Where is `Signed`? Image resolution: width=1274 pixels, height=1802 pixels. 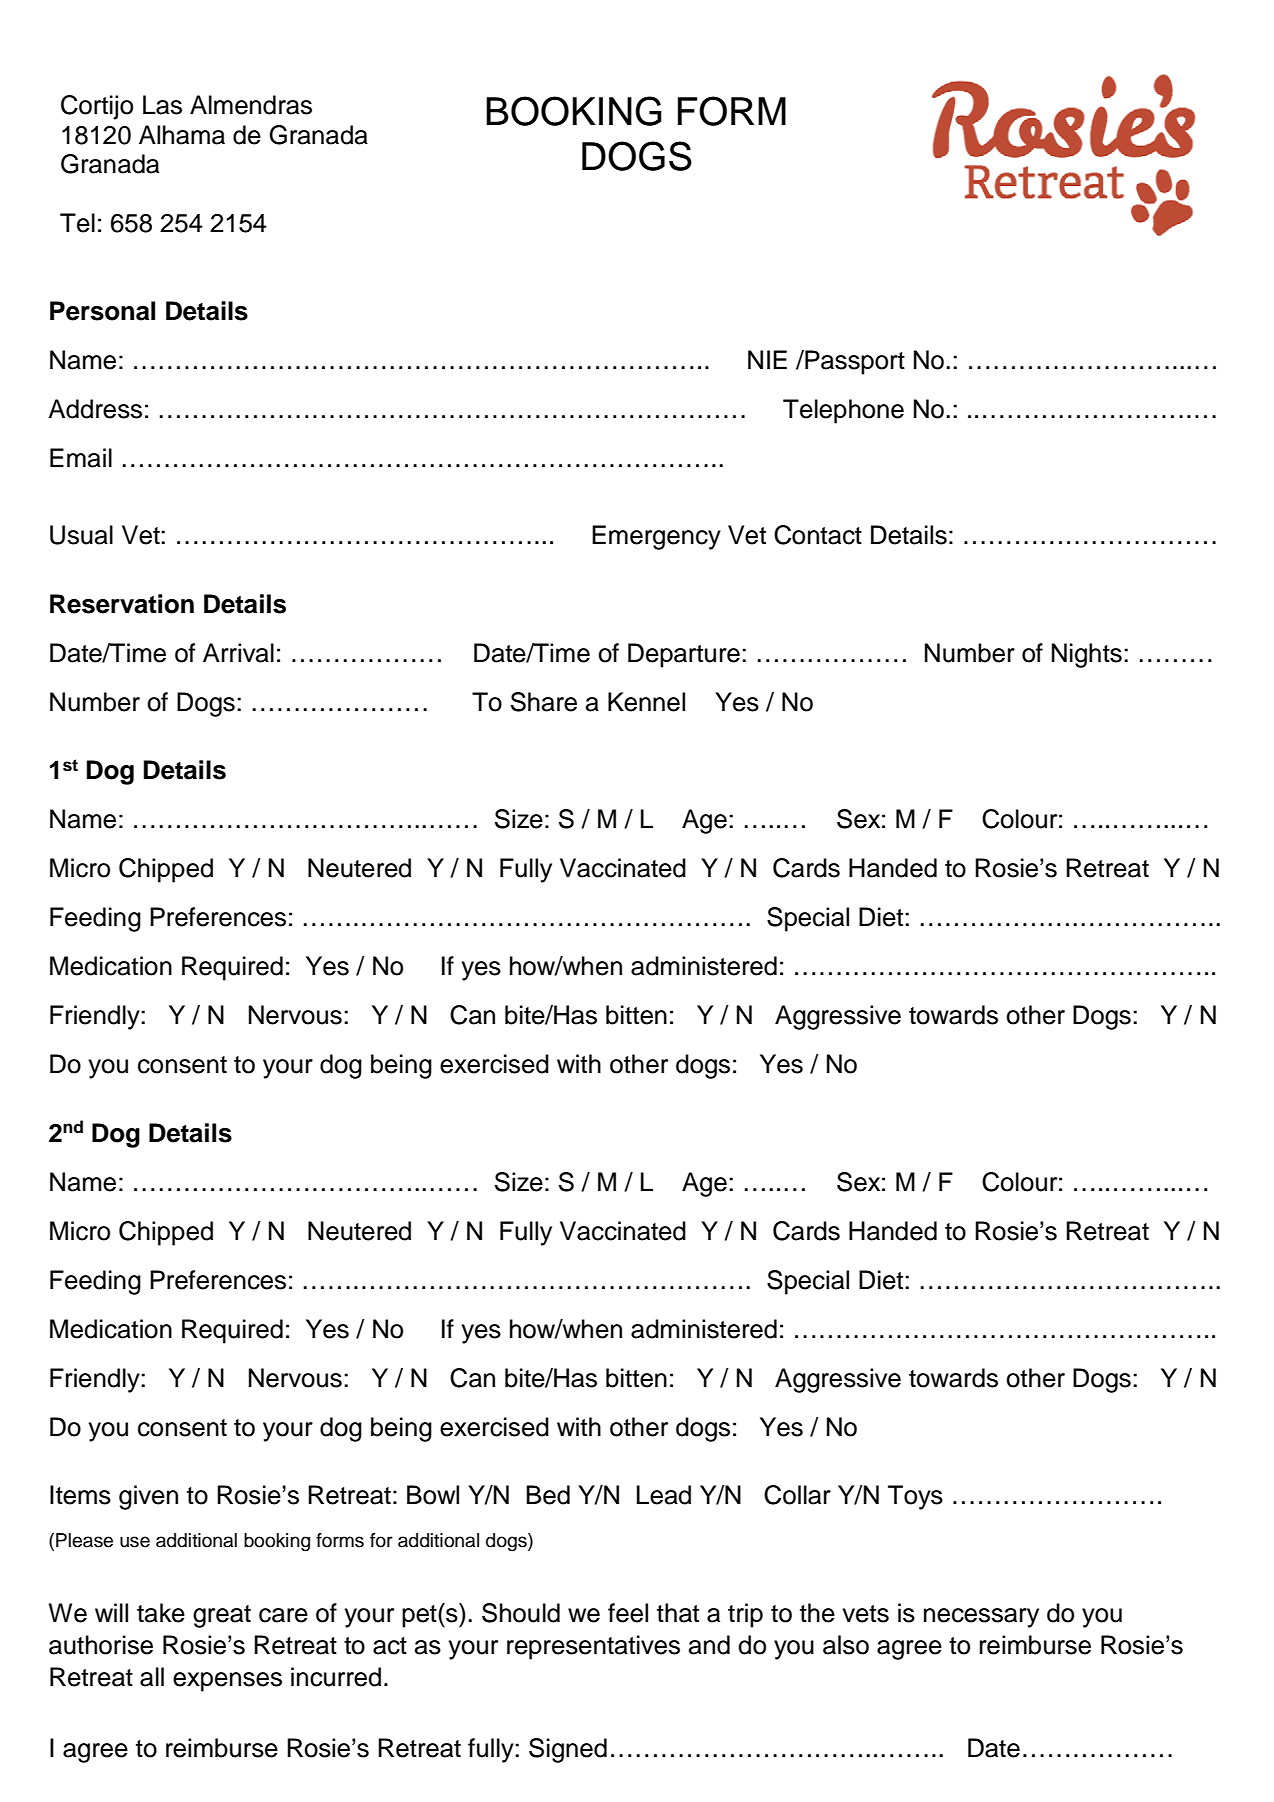
Signed is located at coordinates (568, 1750).
